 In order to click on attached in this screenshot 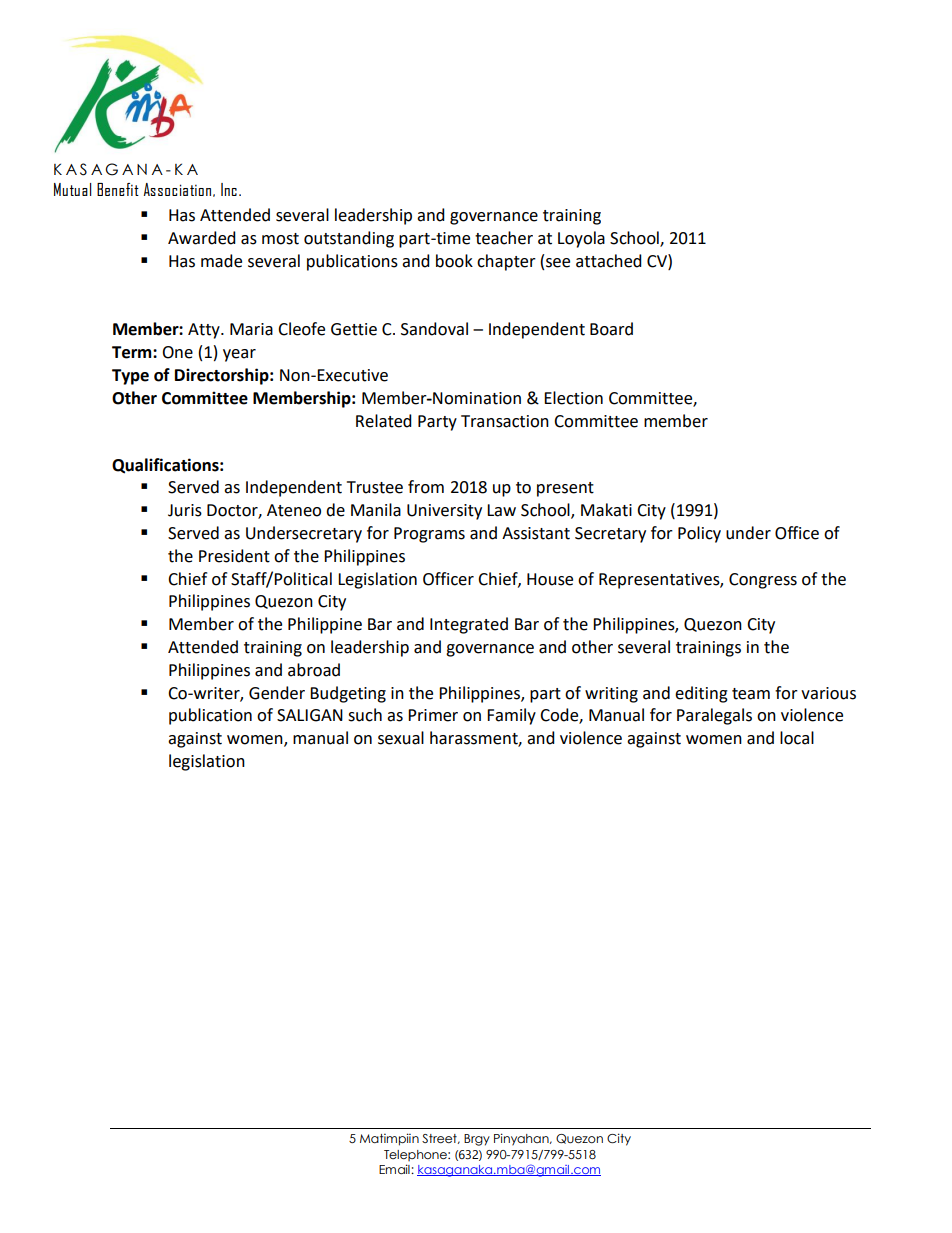, I will do `click(609, 261)`.
